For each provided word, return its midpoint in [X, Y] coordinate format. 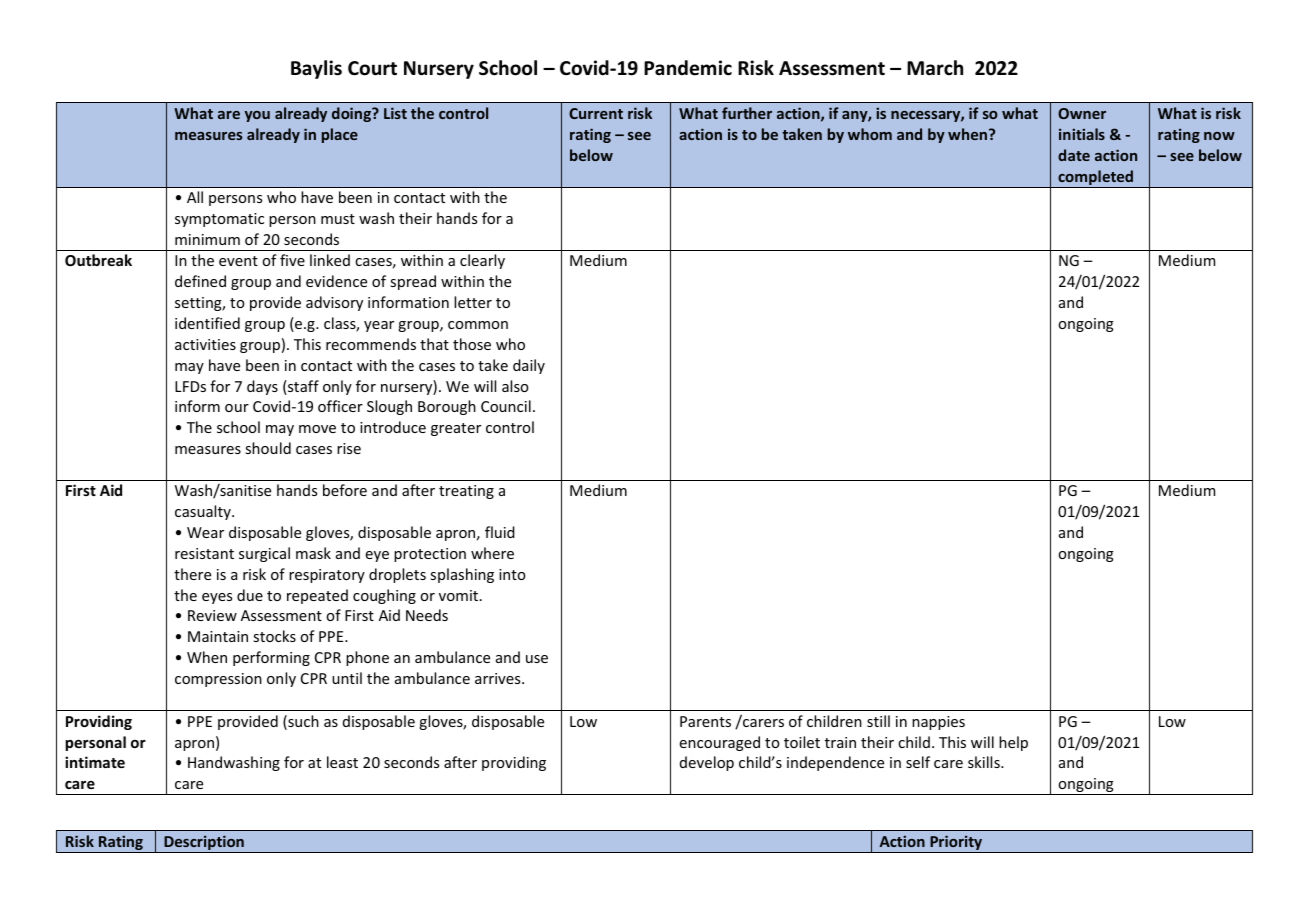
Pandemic [688, 68]
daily [529, 366]
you [257, 116]
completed [1096, 179]
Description [204, 844]
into [512, 574]
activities [205, 344]
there [192, 574]
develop [707, 763]
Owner [1082, 113]
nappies [938, 723]
